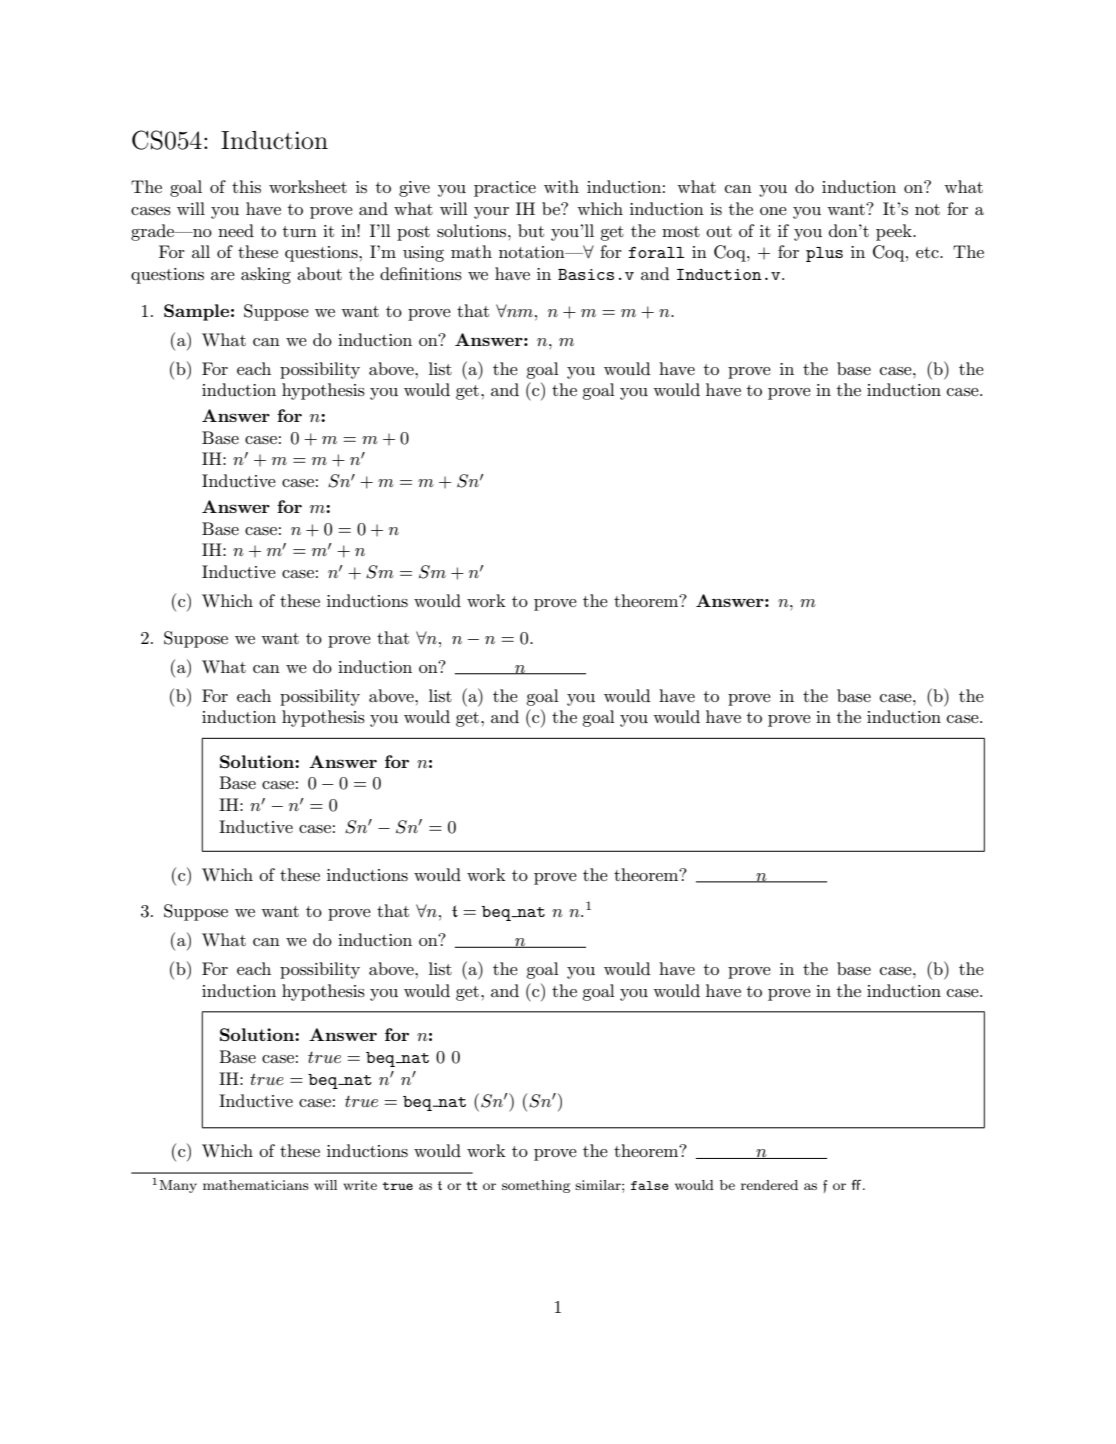  What do you see at coordinates (266, 275) in the screenshot?
I see `asking` at bounding box center [266, 275].
